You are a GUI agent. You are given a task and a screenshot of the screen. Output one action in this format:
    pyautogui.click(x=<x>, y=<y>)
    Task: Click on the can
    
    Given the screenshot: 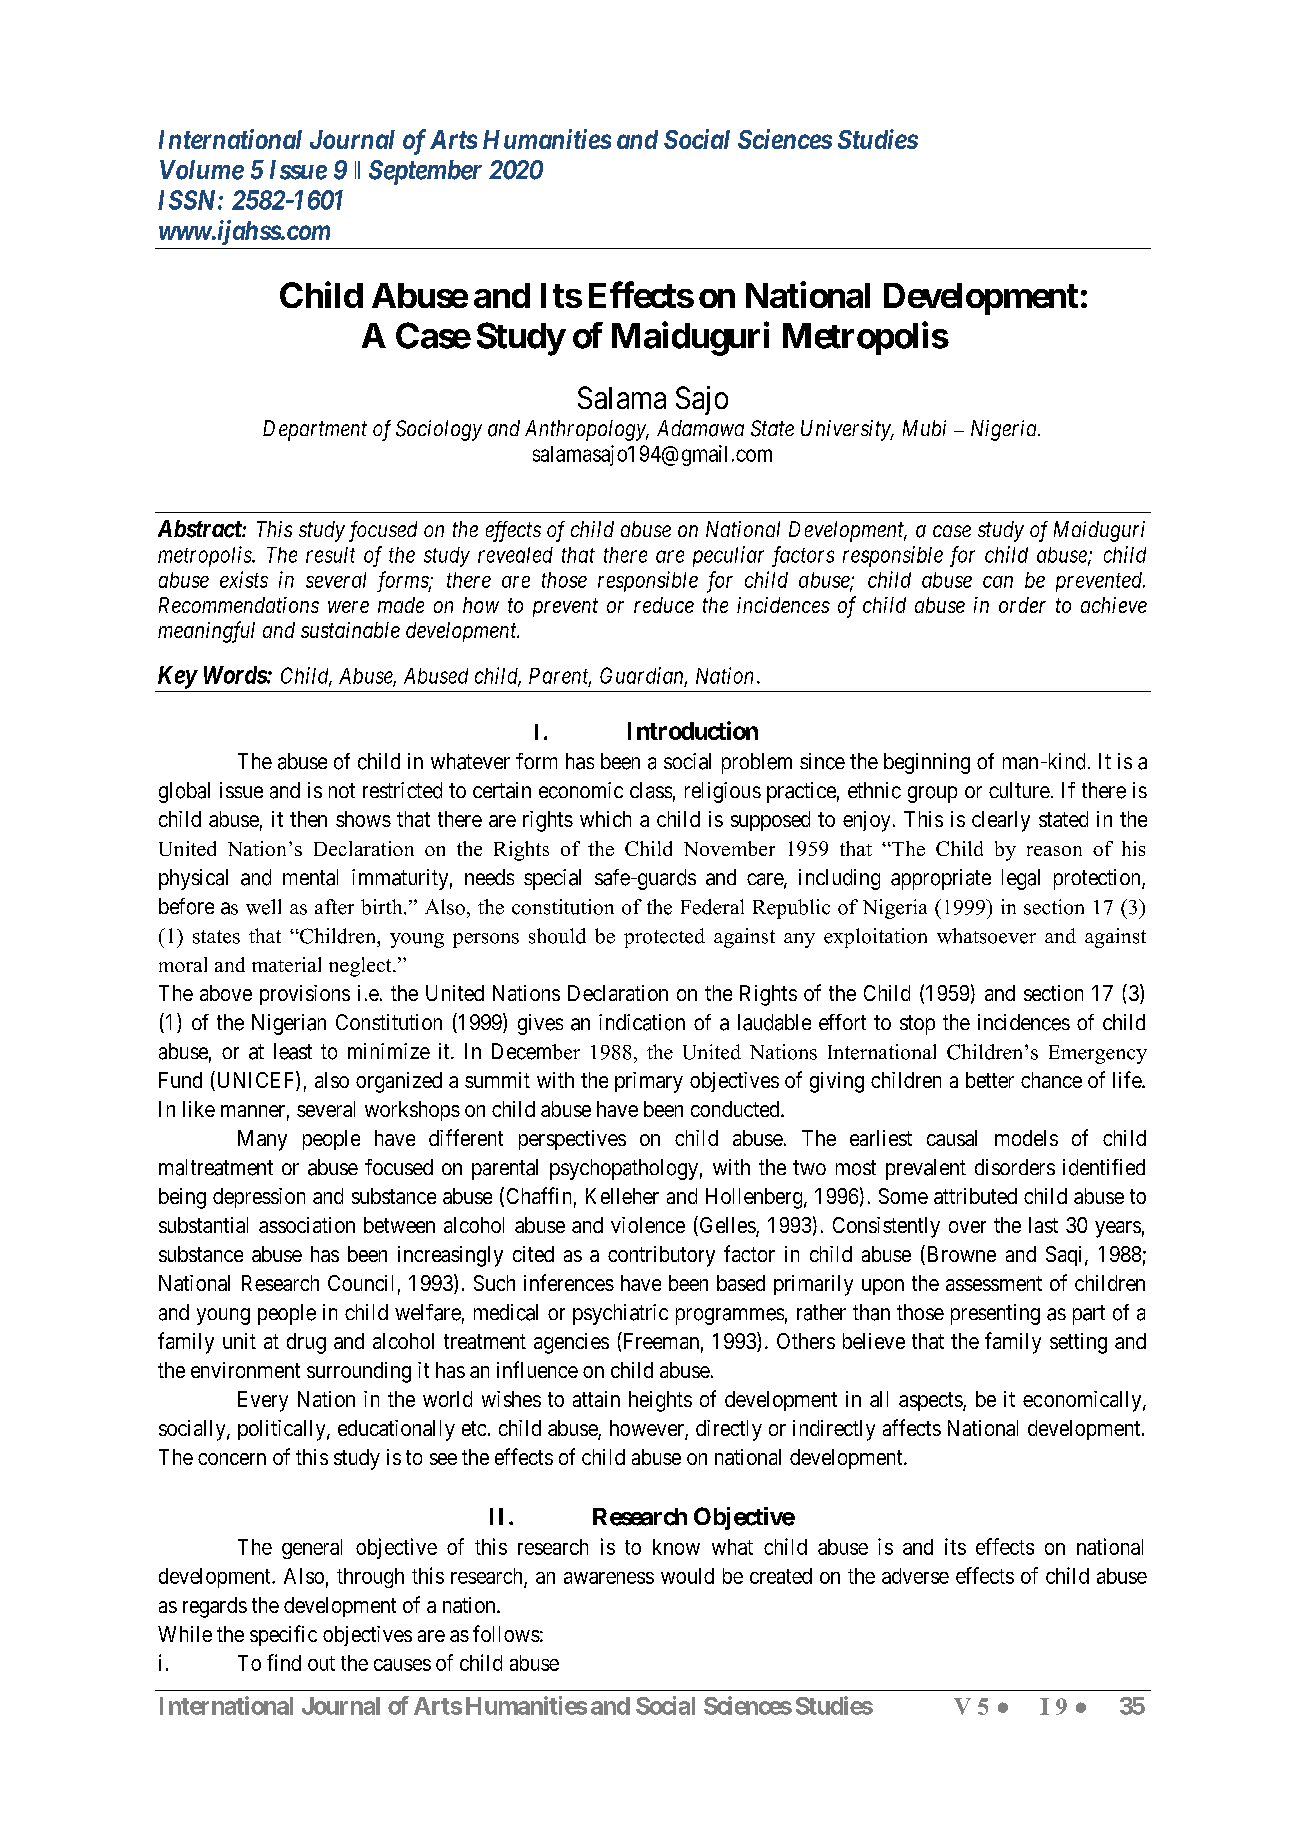 What is the action you would take?
    pyautogui.click(x=998, y=582)
